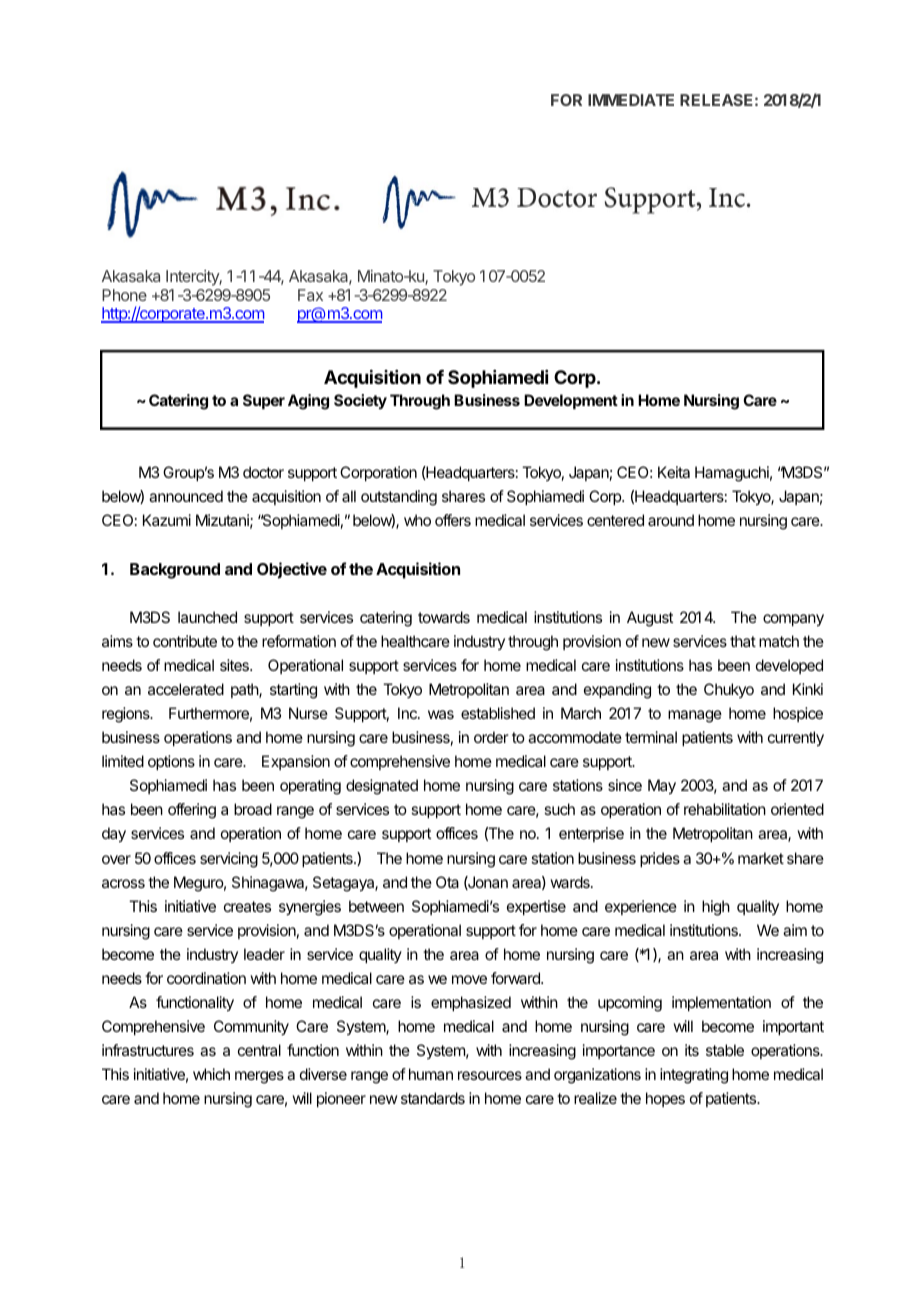  Describe the element at coordinates (571, 401) in the document. I see `Development` at that location.
